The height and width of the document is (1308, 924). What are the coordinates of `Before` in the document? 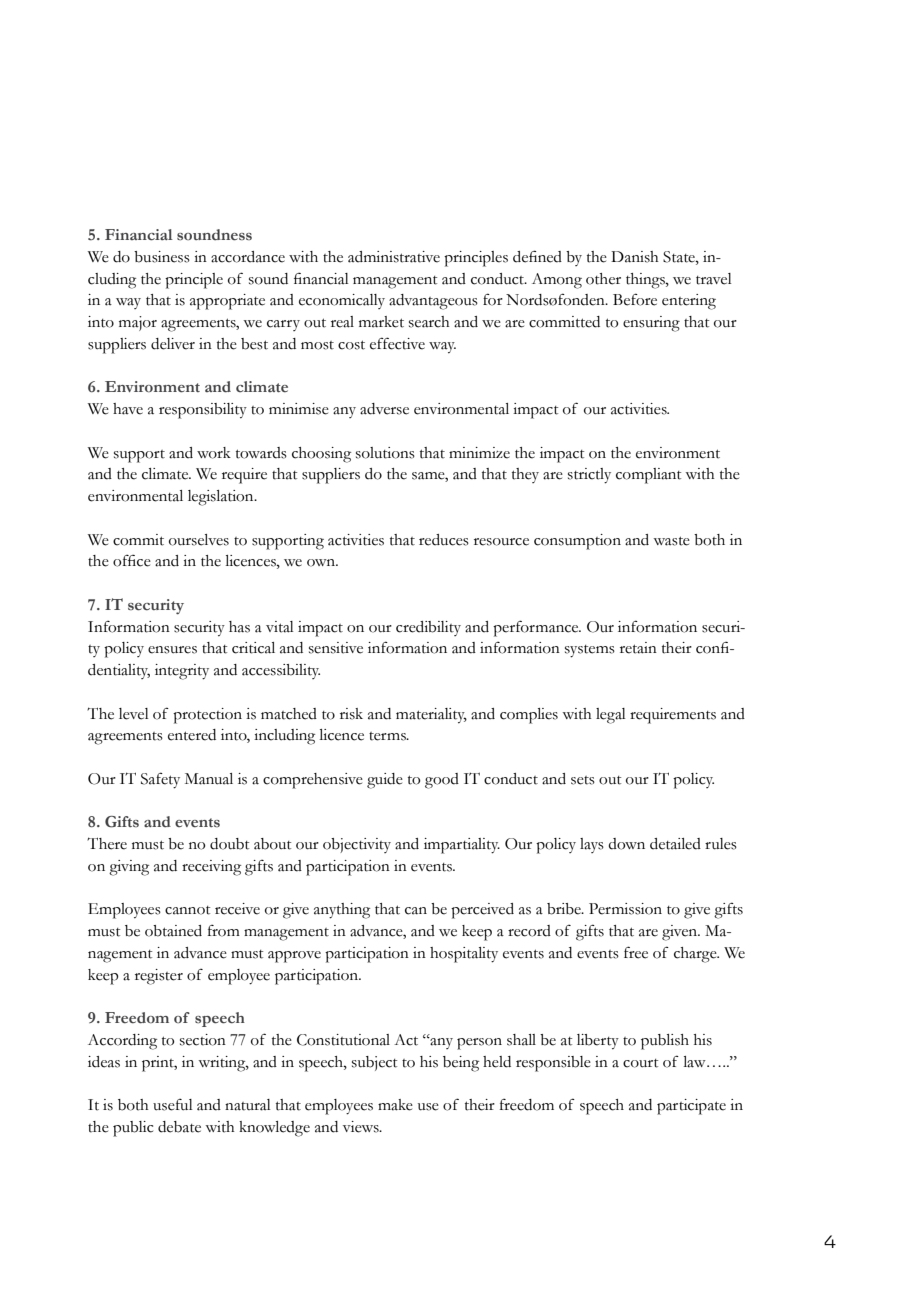 It's located at (635, 299).
